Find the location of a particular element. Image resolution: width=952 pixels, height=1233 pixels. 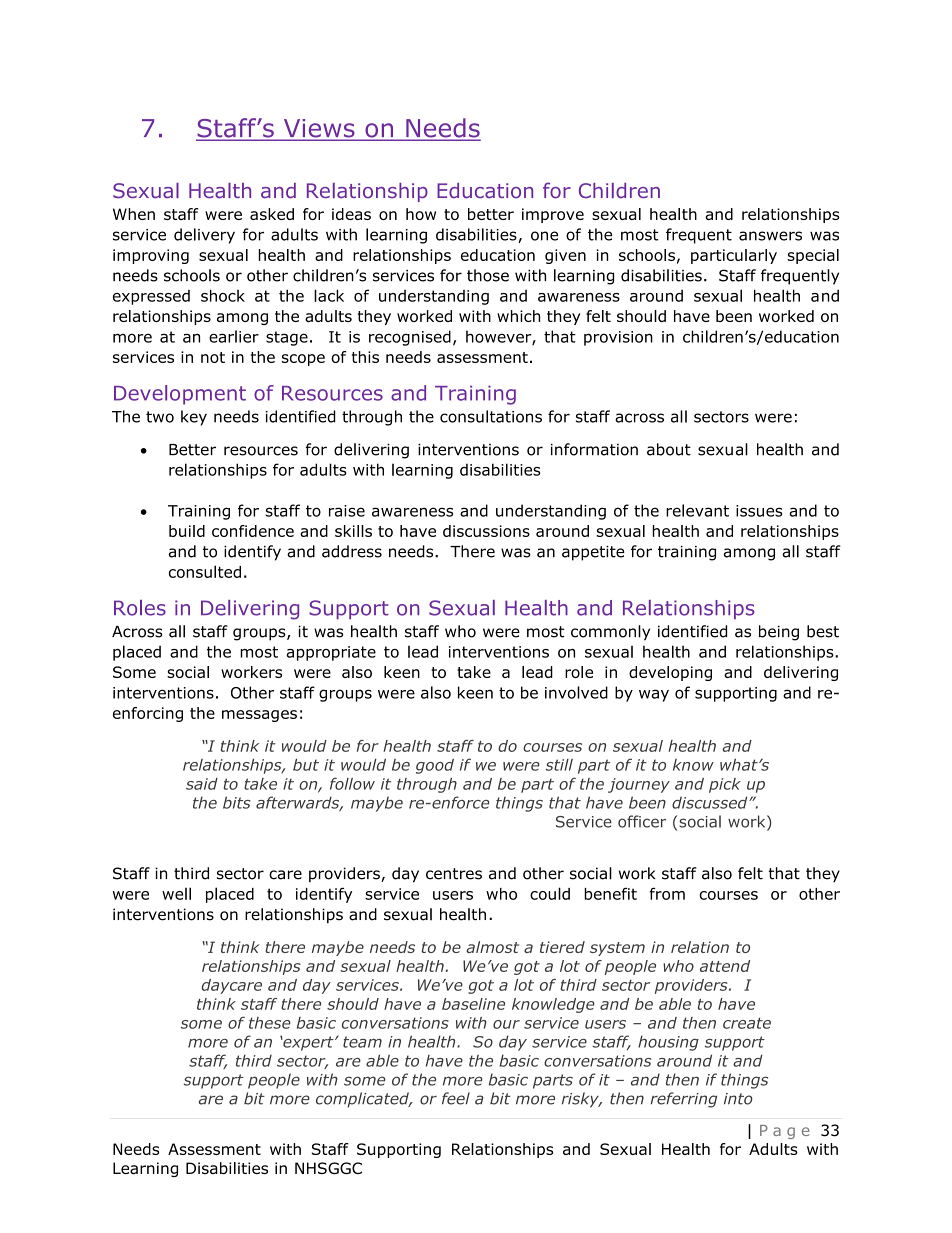

being is located at coordinates (779, 633).
